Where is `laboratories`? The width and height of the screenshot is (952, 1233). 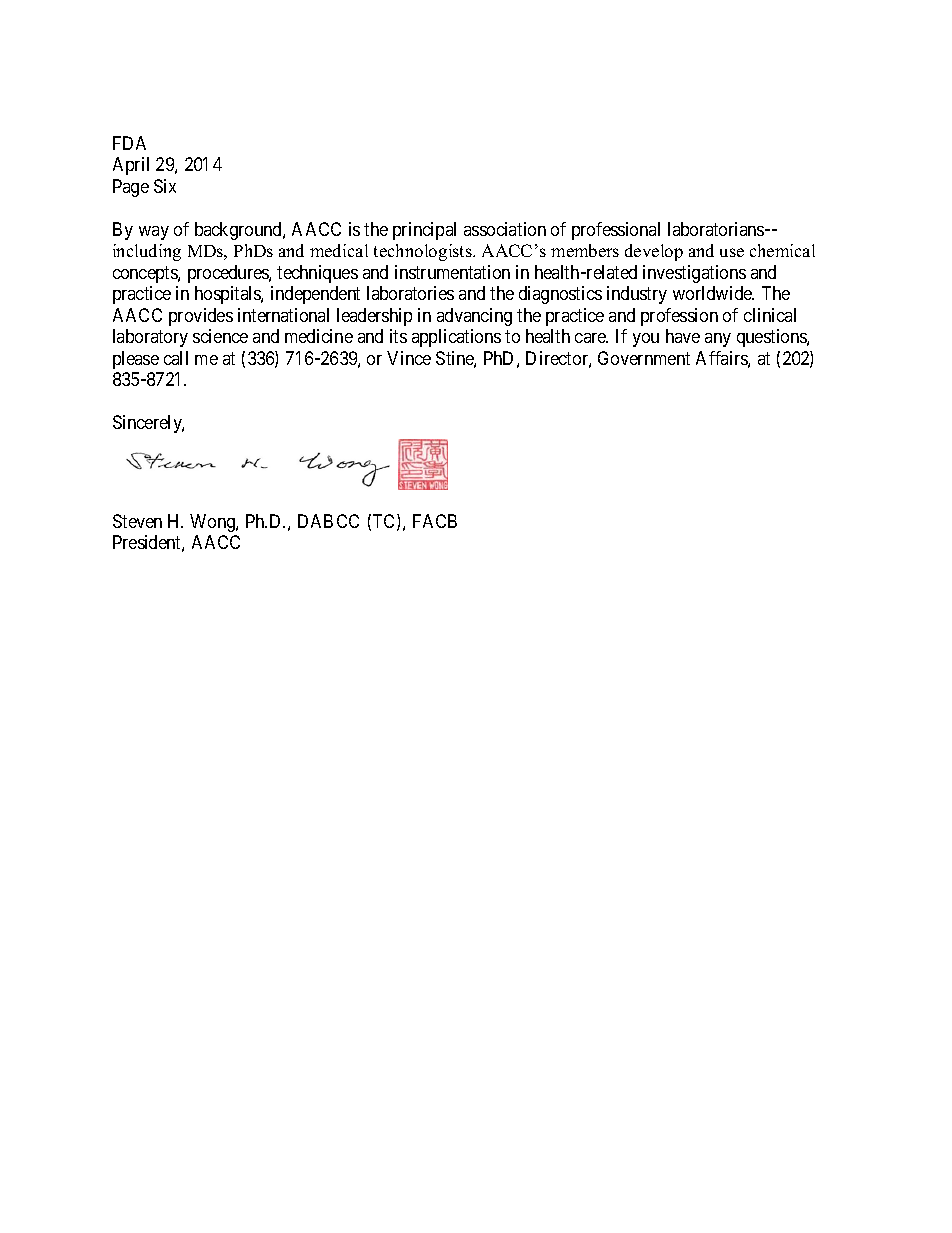 laboratories is located at coordinates (410, 293).
